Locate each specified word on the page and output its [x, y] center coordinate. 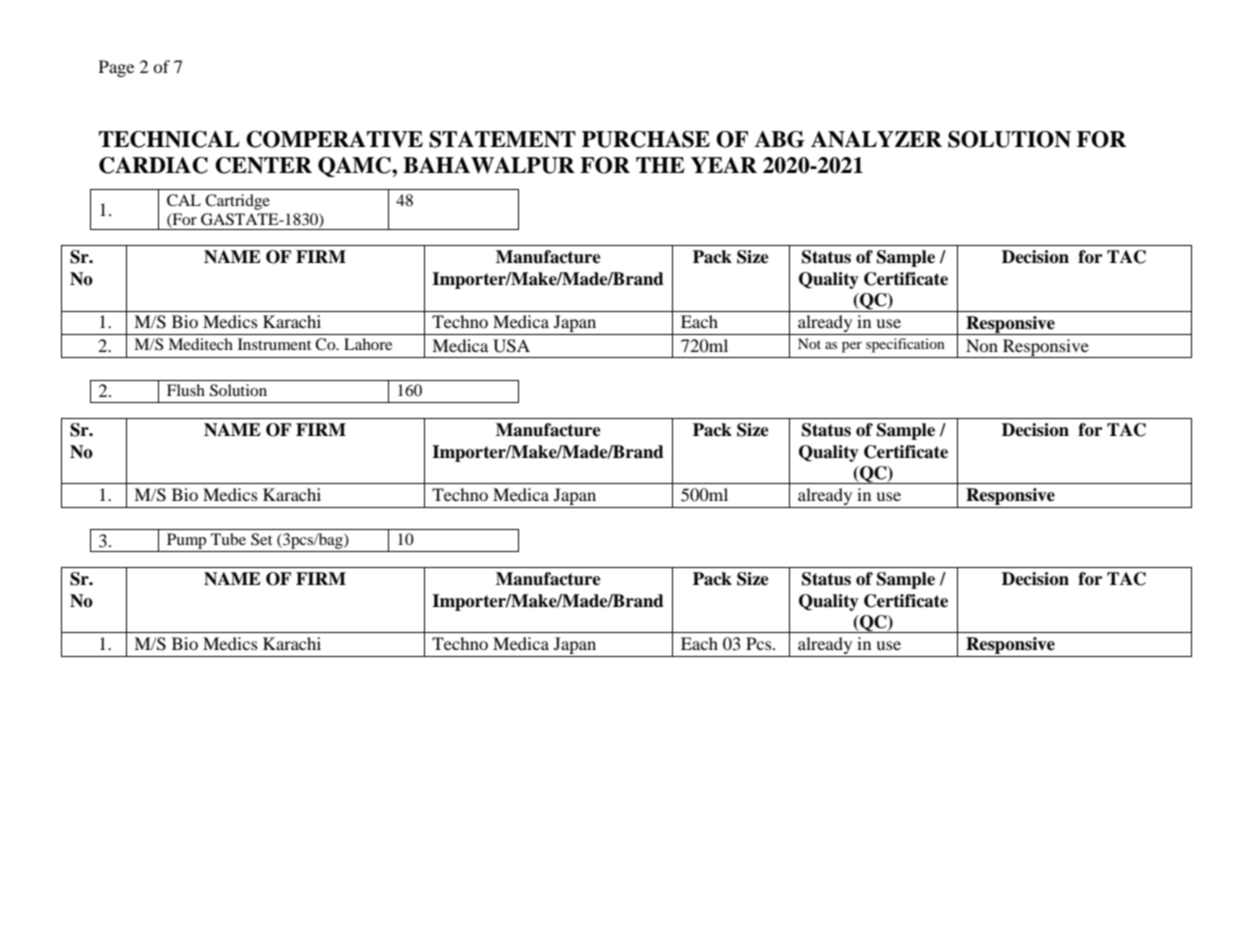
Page [116, 68]
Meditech [200, 344]
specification [905, 345]
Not [809, 343]
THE [660, 165]
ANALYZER [876, 139]
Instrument [274, 344]
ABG [779, 139]
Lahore [368, 344]
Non [982, 345]
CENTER [263, 165]
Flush [186, 390]
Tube [228, 539]
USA [511, 346]
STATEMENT [502, 139]
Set [261, 539]
